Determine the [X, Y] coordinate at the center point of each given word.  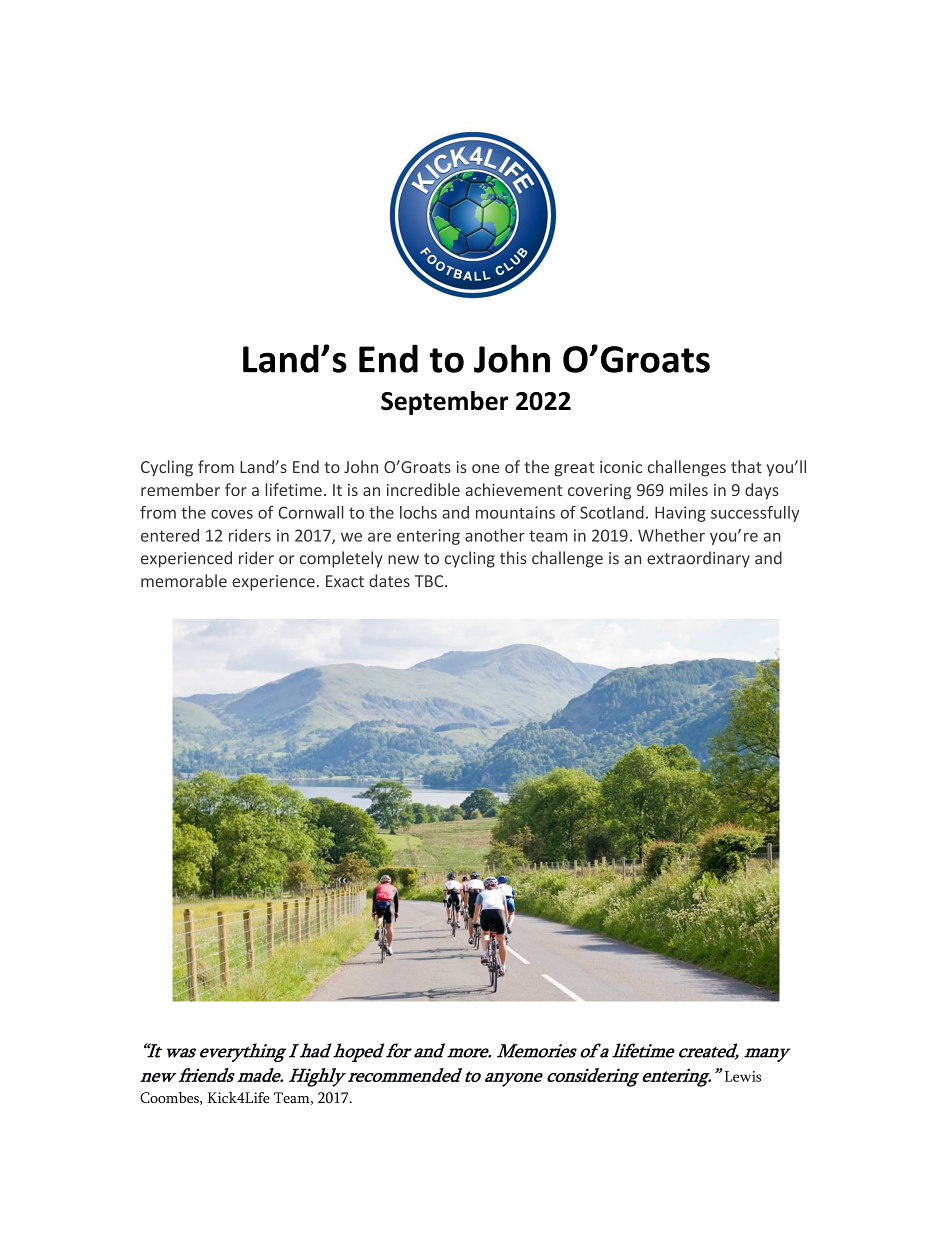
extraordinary [698, 559]
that [746, 466]
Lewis [742, 1076]
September [445, 403]
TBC [430, 581]
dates [389, 581]
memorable [184, 581]
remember [180, 489]
